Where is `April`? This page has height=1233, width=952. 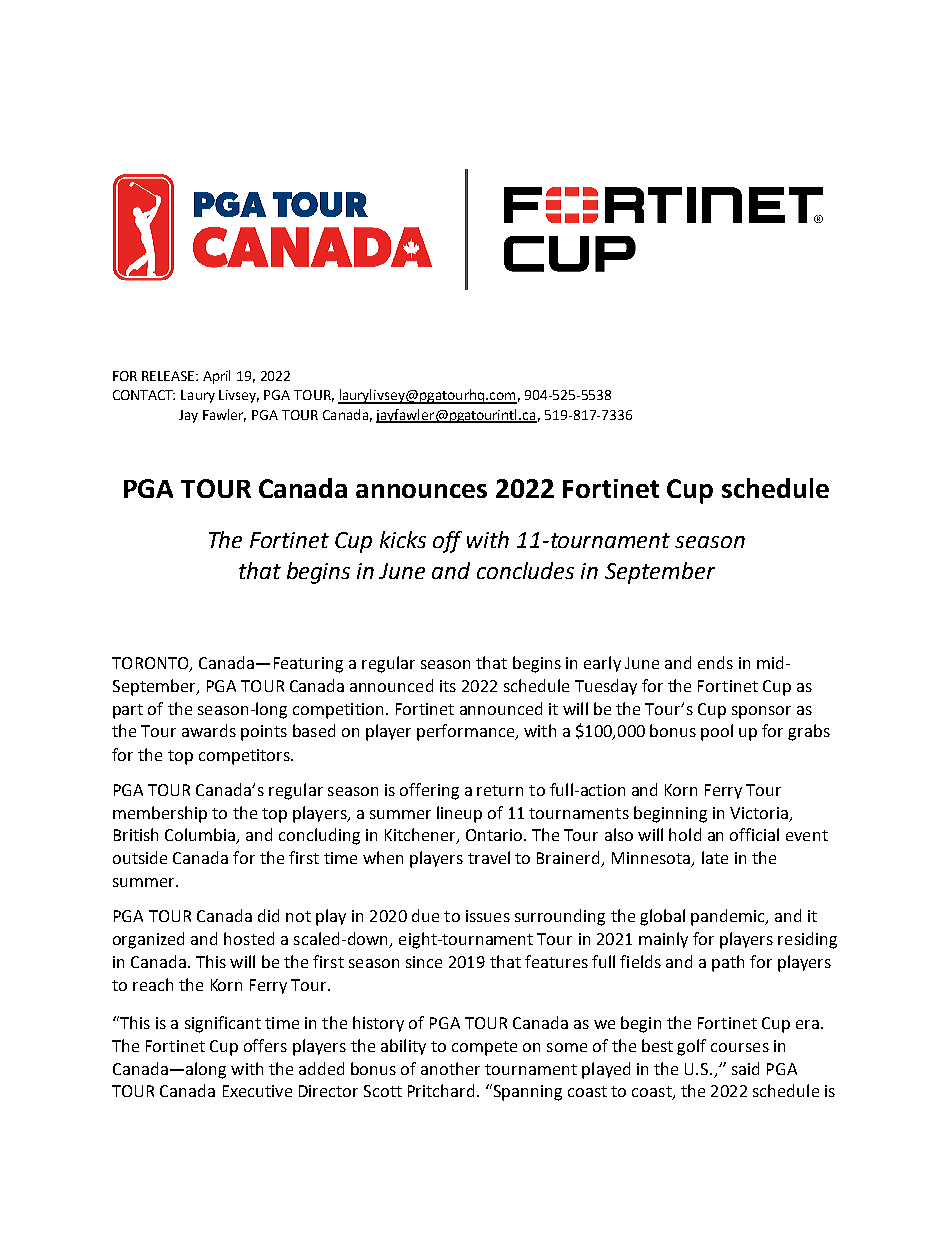
April is located at coordinates (216, 377).
